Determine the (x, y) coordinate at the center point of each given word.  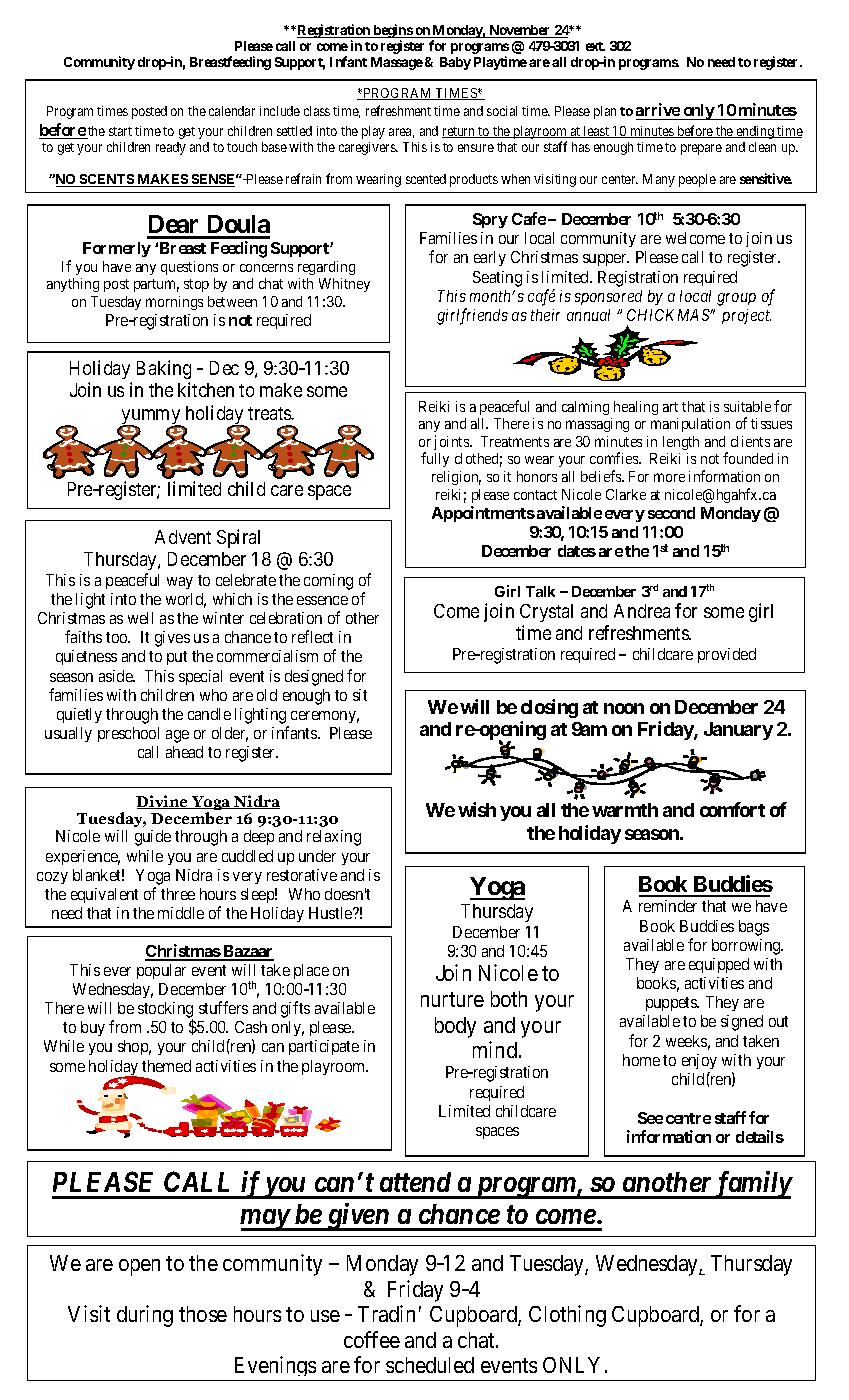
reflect (312, 636)
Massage (397, 63)
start (120, 131)
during (145, 1316)
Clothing (567, 1316)
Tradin (386, 1313)
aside (117, 676)
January (738, 731)
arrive (658, 111)
